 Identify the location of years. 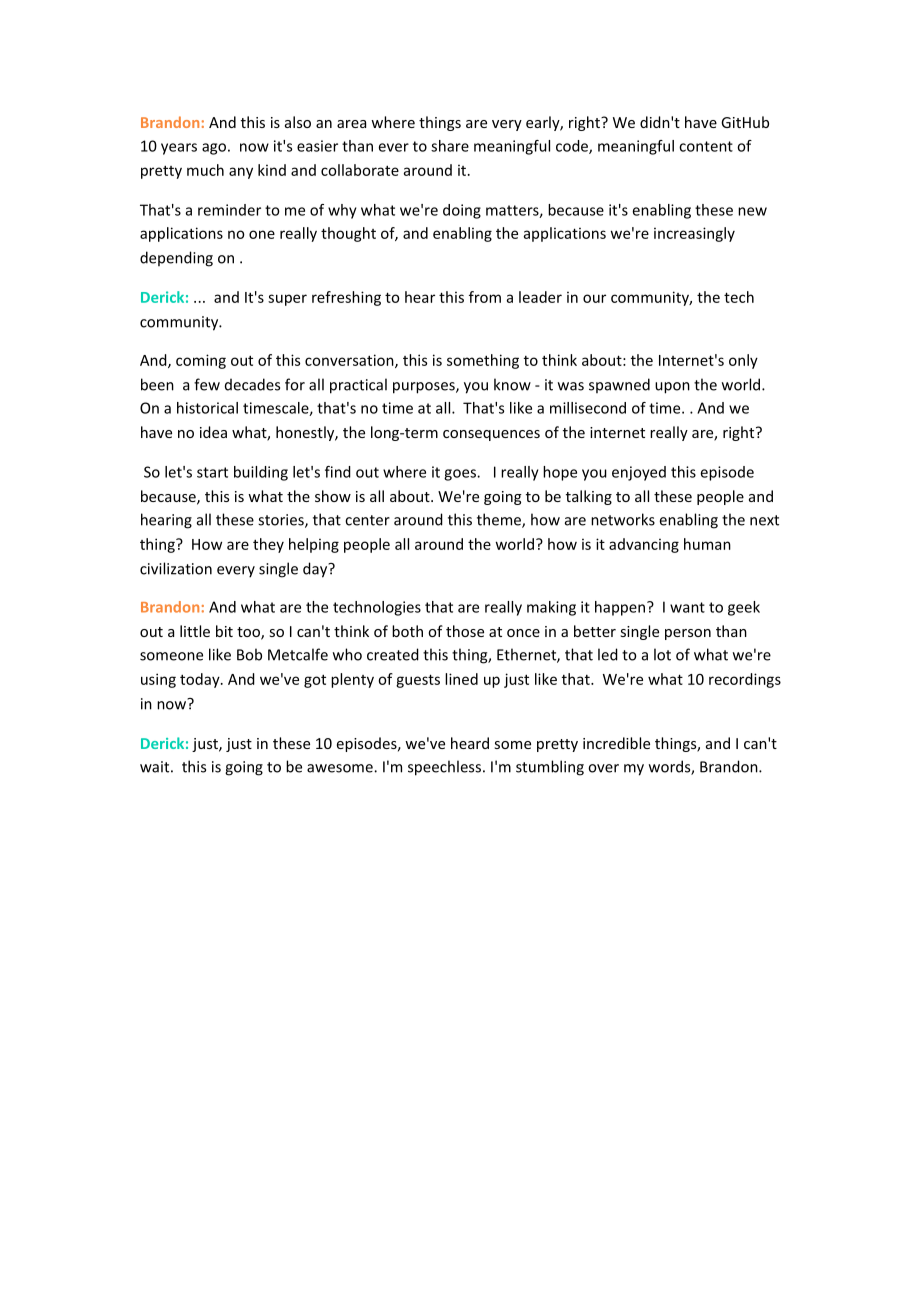
(179, 149).
